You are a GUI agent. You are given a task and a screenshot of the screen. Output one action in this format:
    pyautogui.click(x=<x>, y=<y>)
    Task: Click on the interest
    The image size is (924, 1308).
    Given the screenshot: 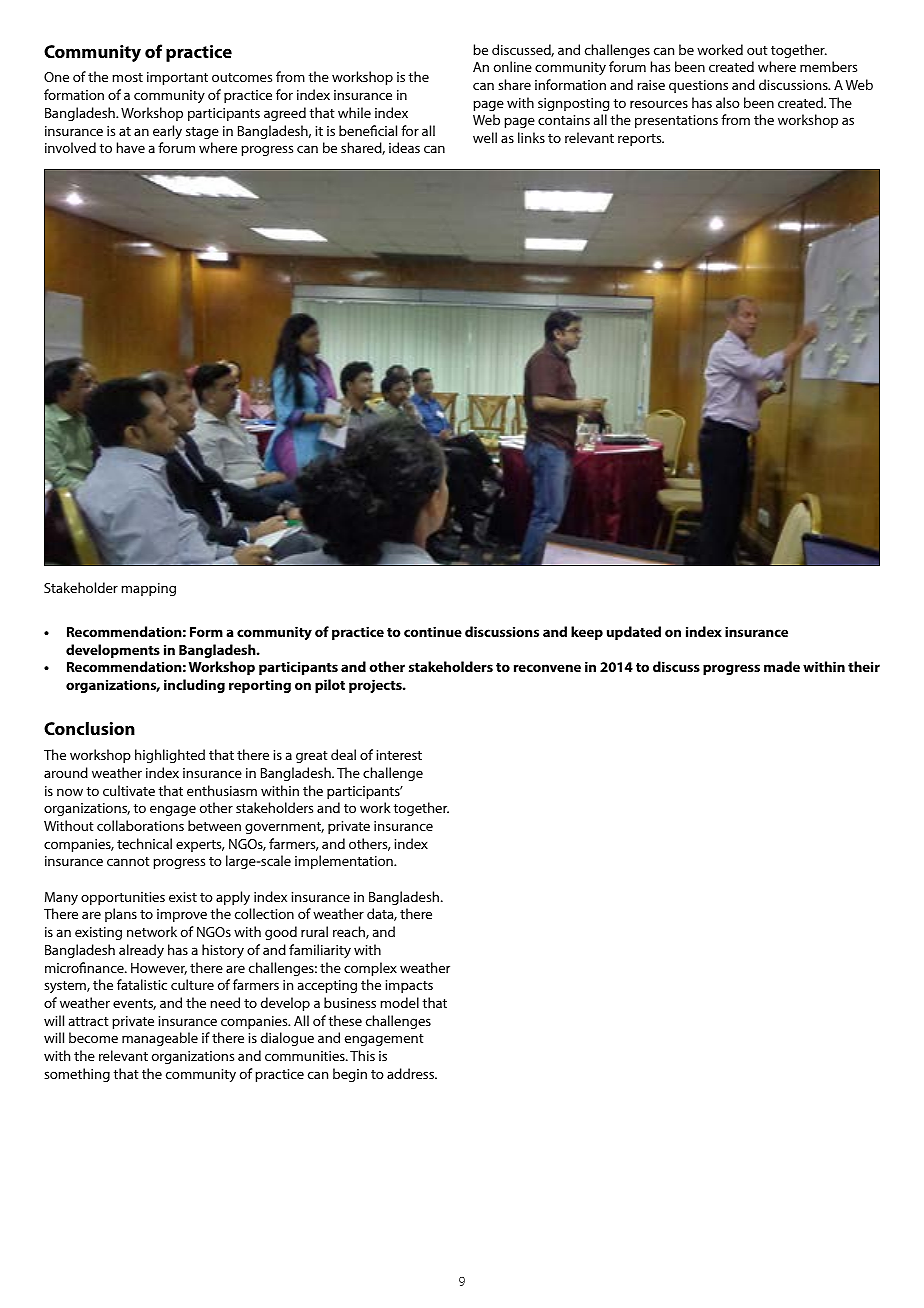 What is the action you would take?
    pyautogui.click(x=399, y=755)
